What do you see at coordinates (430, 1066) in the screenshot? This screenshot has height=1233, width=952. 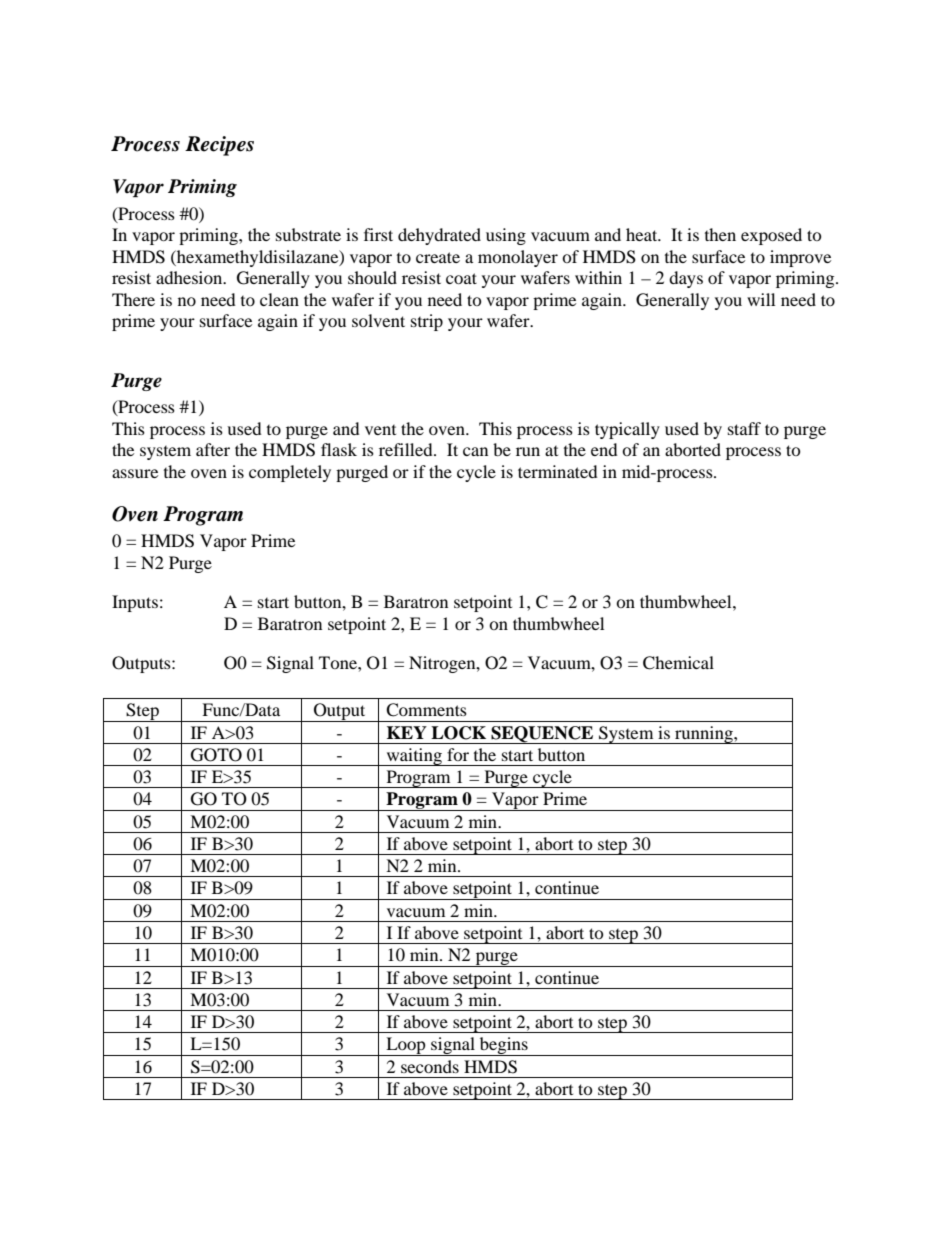 I see `seconds` at bounding box center [430, 1066].
